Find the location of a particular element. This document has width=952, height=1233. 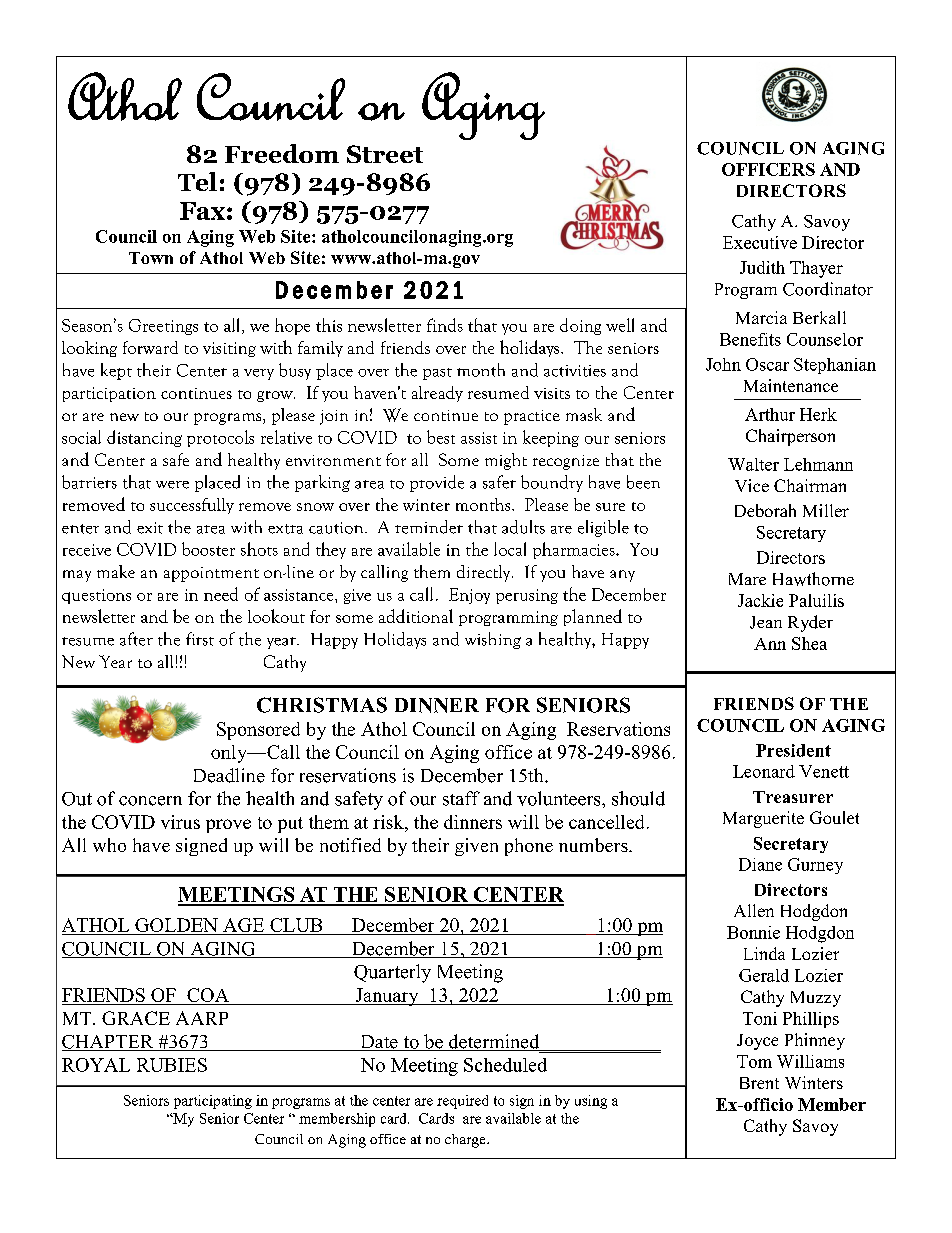

Street is located at coordinates (385, 154).
